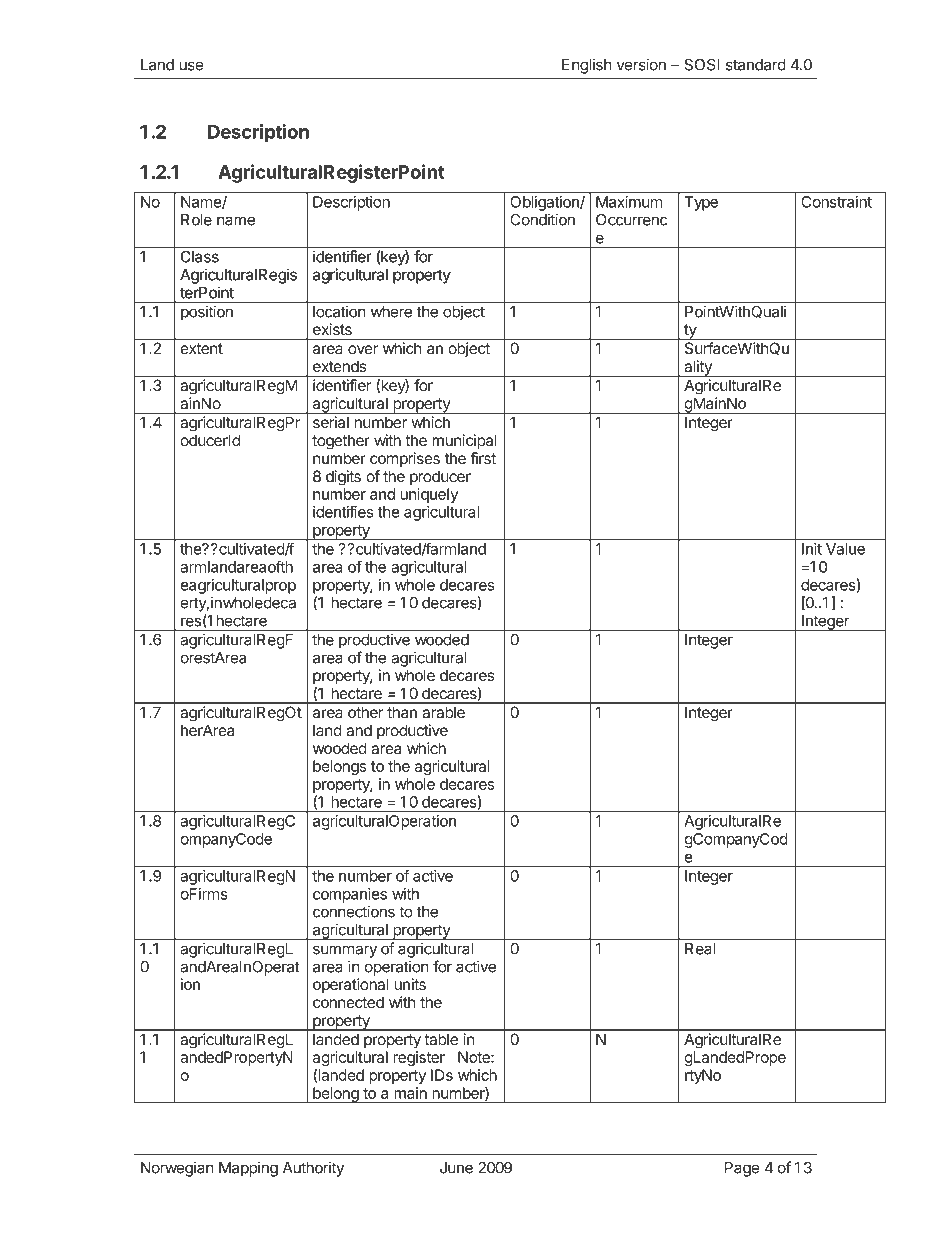  What do you see at coordinates (345, 951) in the document?
I see `summary` at bounding box center [345, 951].
